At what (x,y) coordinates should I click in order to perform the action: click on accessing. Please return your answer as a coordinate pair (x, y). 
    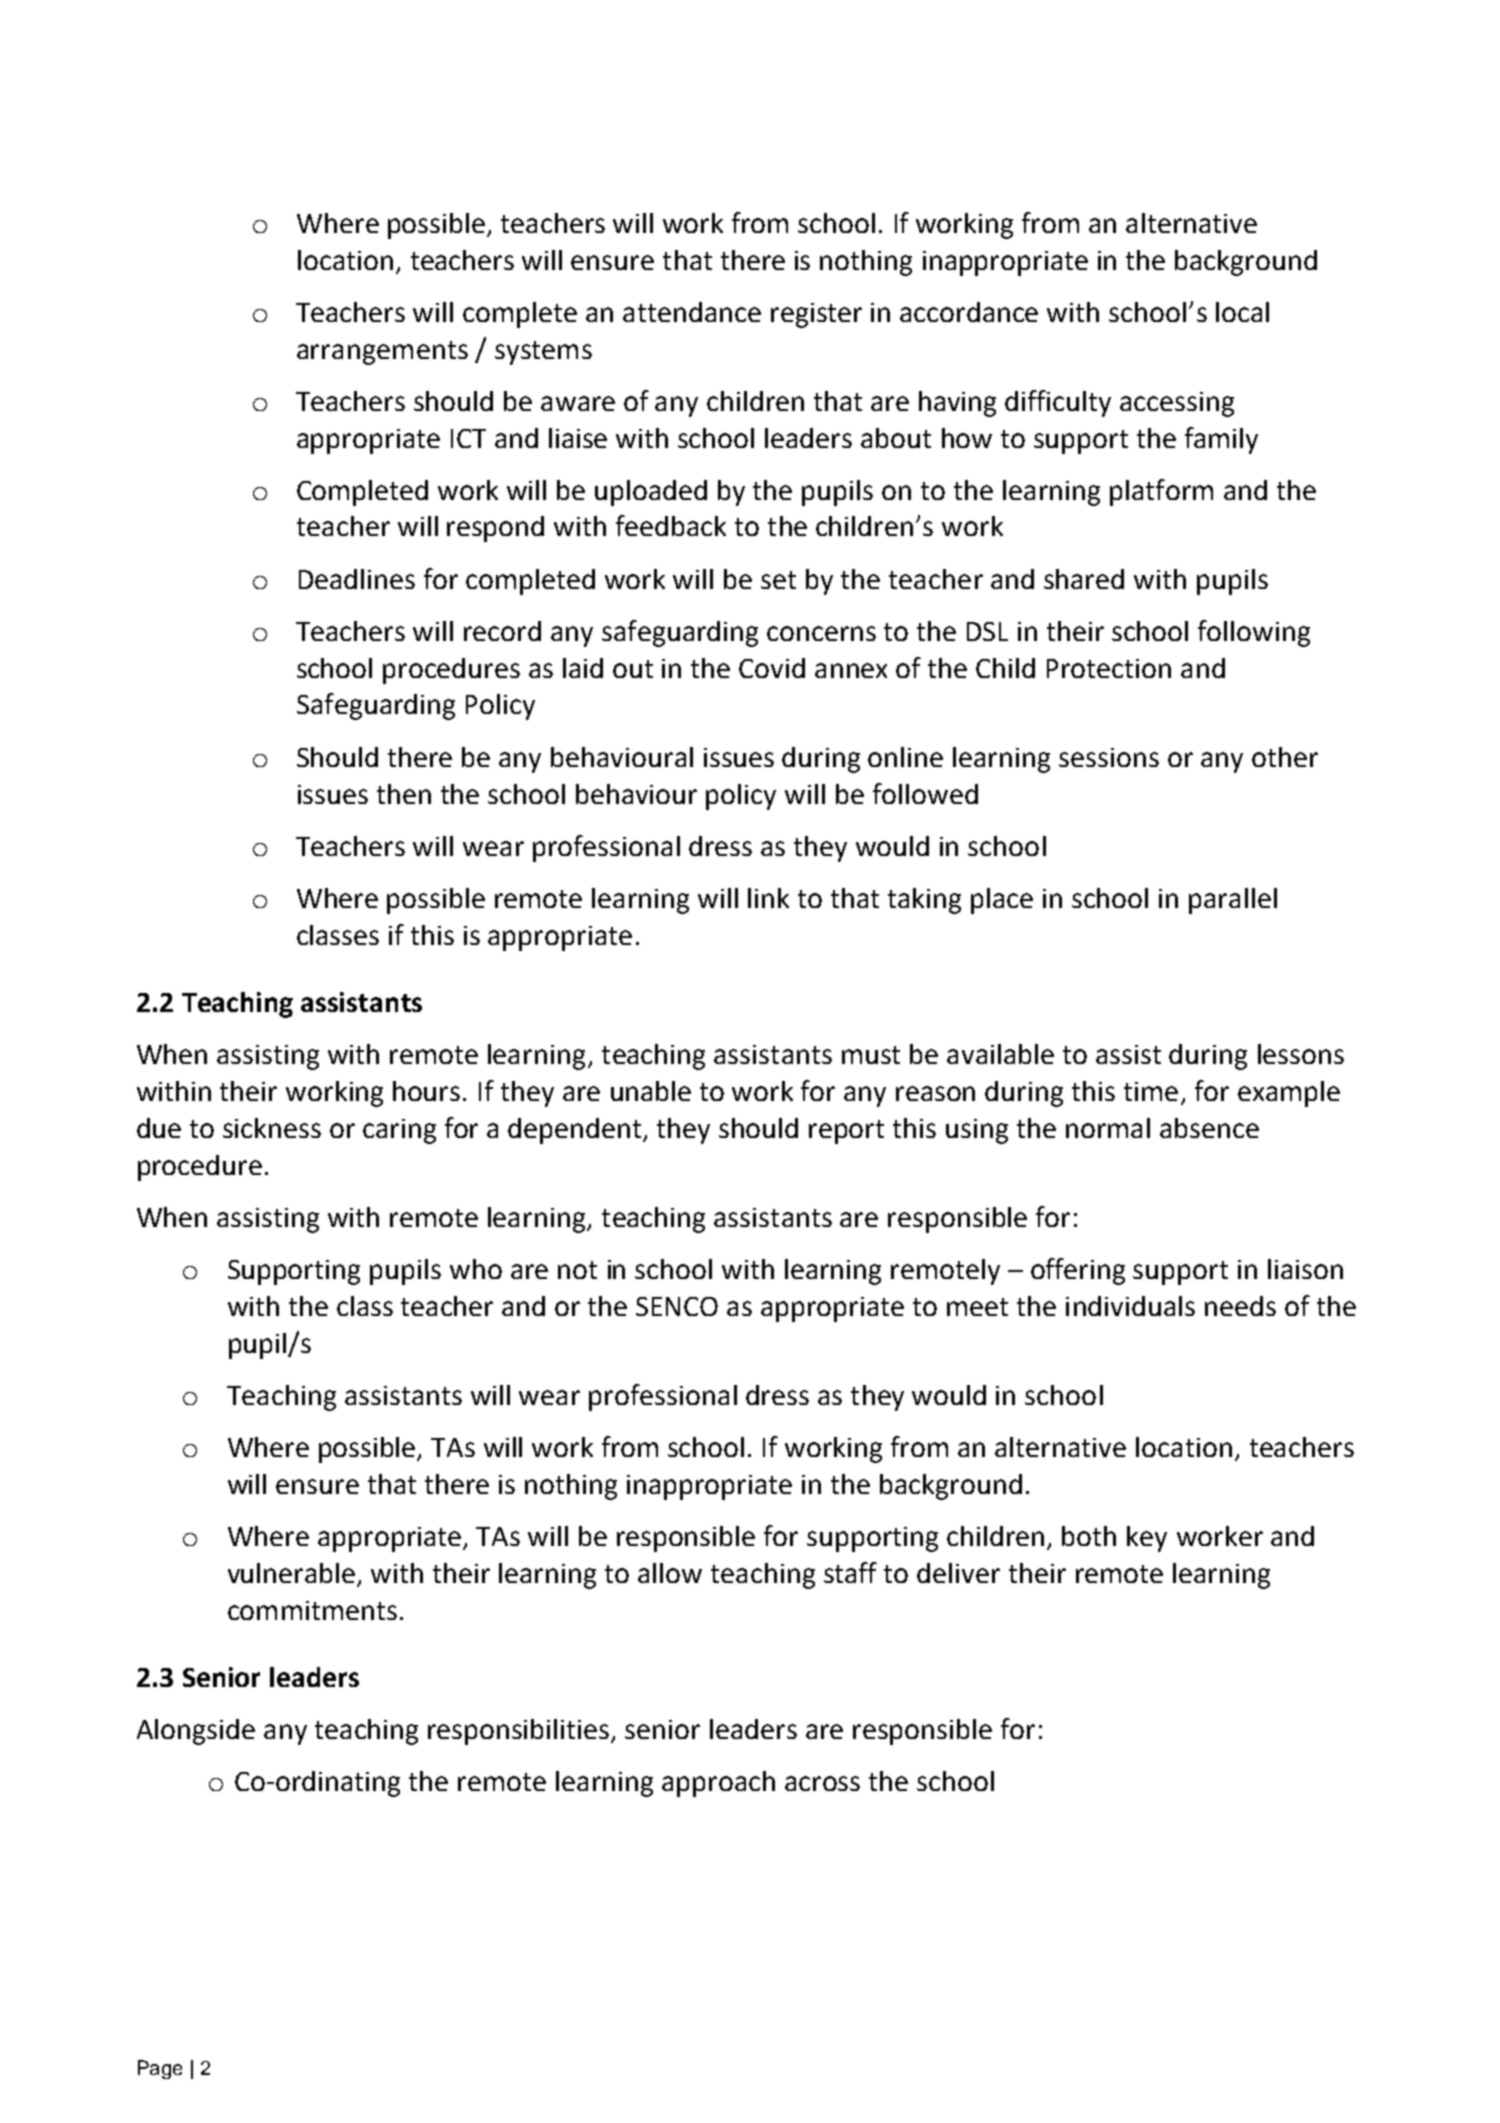
    Looking at the image, I should click on (1177, 404).
